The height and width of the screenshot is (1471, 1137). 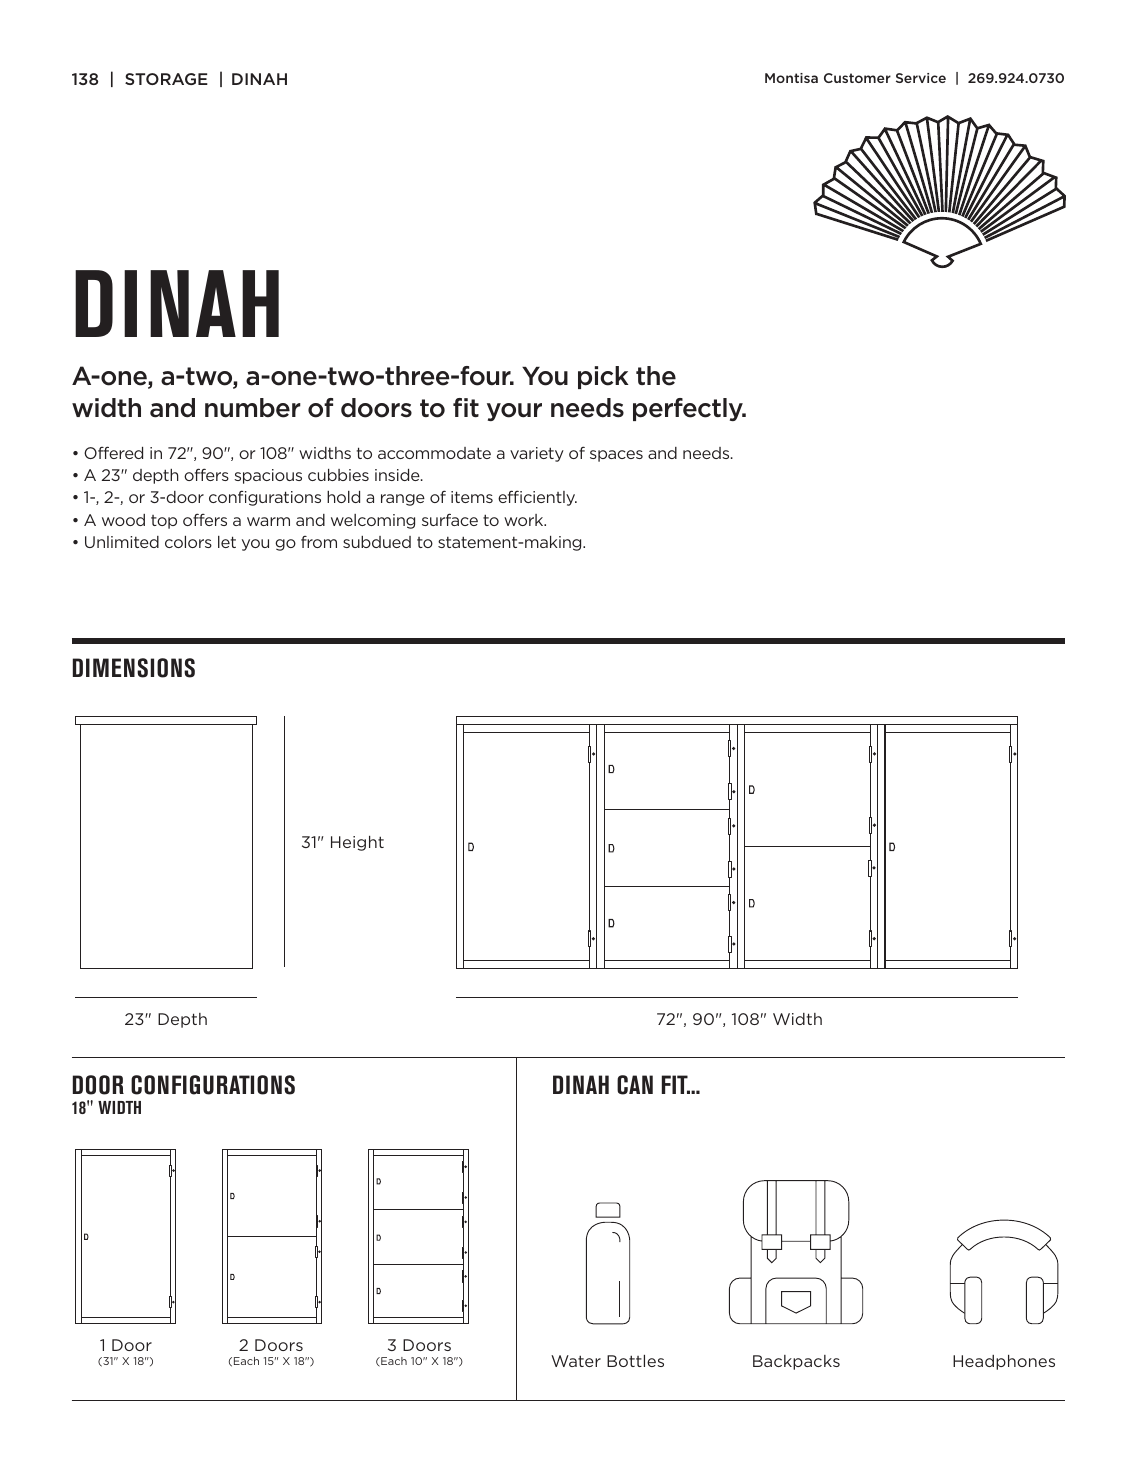 What do you see at coordinates (635, 1361) in the screenshot?
I see `Bottles` at bounding box center [635, 1361].
